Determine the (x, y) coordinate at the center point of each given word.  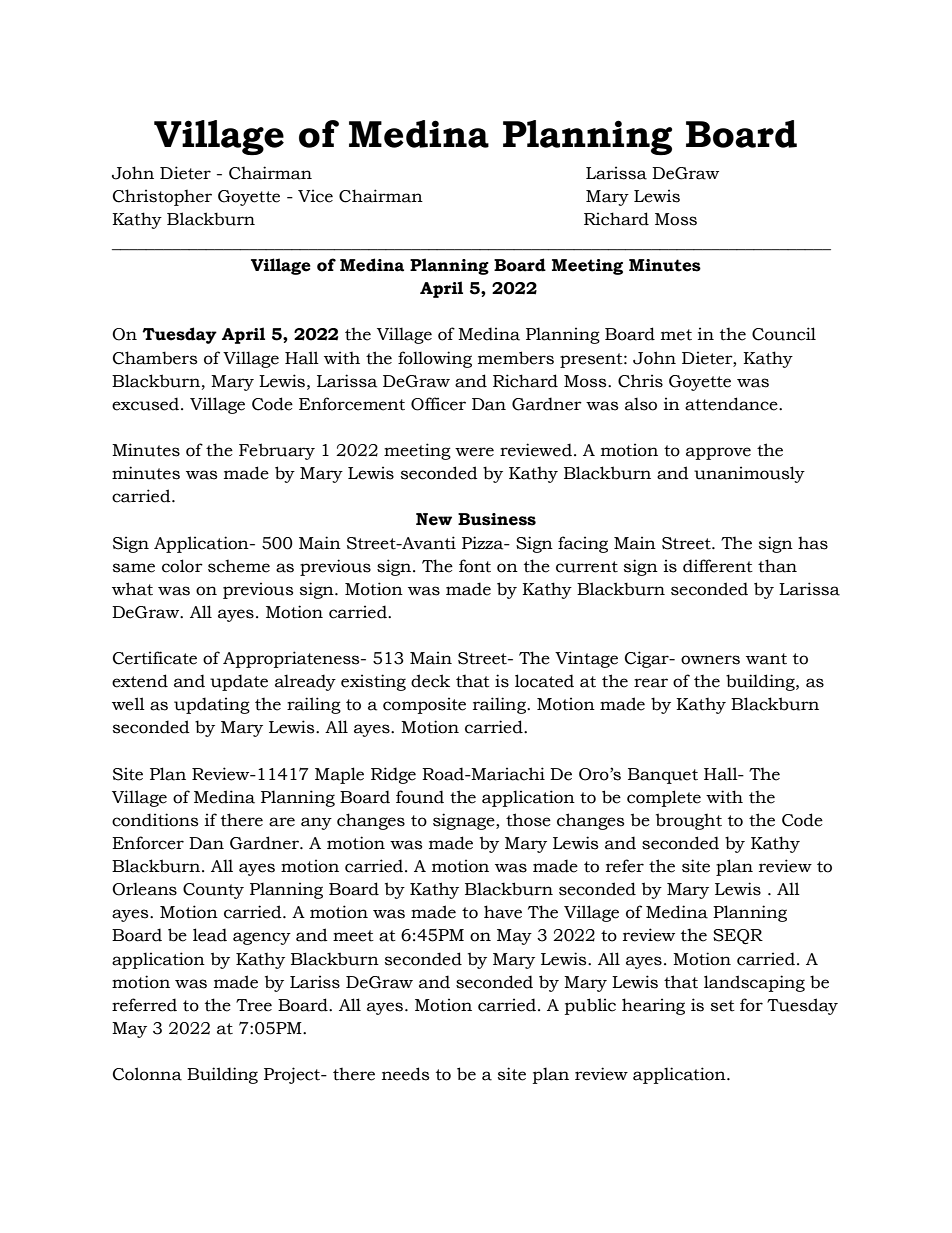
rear (651, 683)
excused (147, 404)
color (182, 566)
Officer (438, 404)
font (475, 566)
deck (430, 681)
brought (689, 821)
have (503, 912)
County (213, 891)
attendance (732, 404)
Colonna (147, 1074)
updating (212, 705)
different (718, 566)
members (516, 358)
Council (784, 334)
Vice (315, 196)
